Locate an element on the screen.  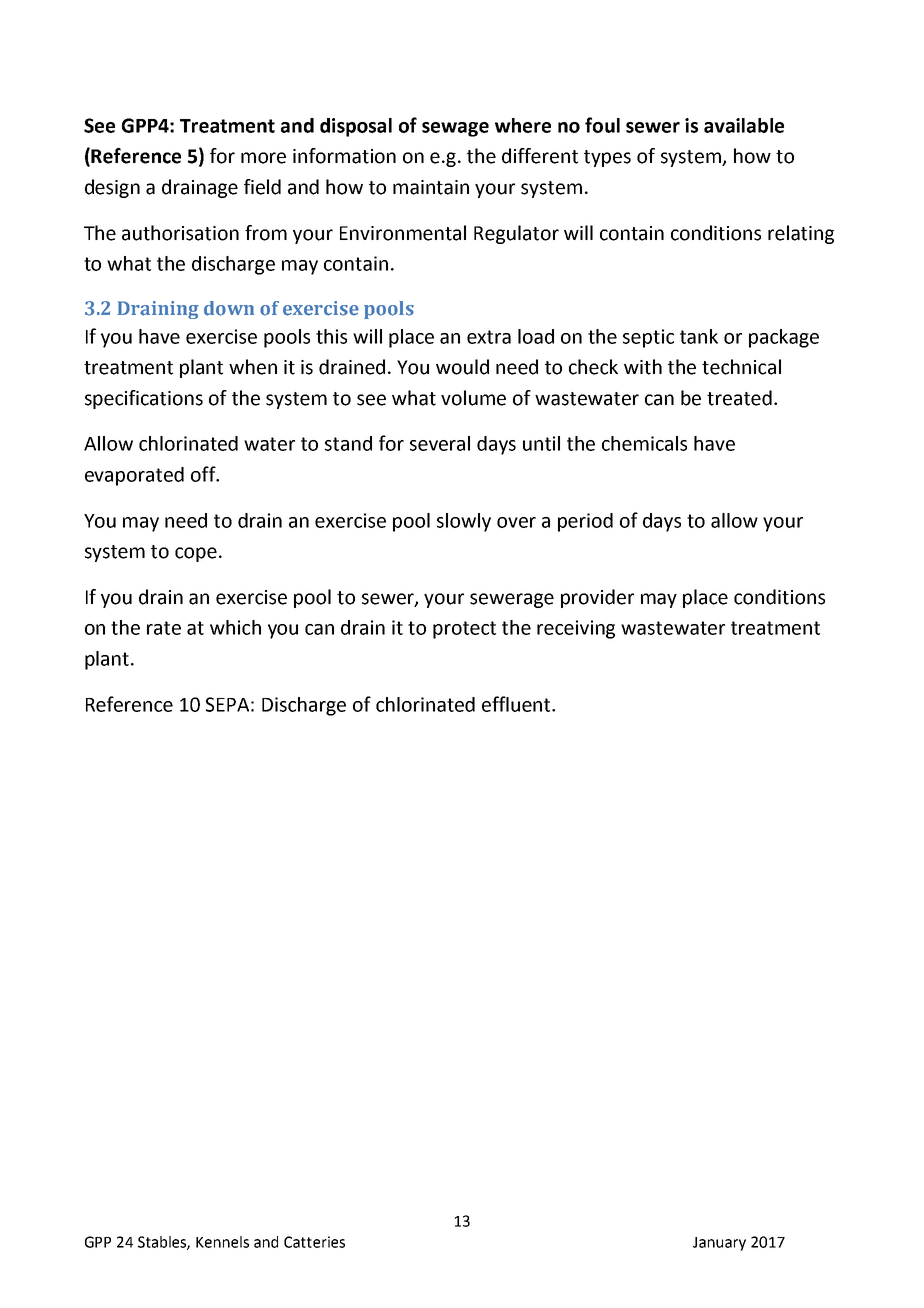
protect is located at coordinates (464, 630).
